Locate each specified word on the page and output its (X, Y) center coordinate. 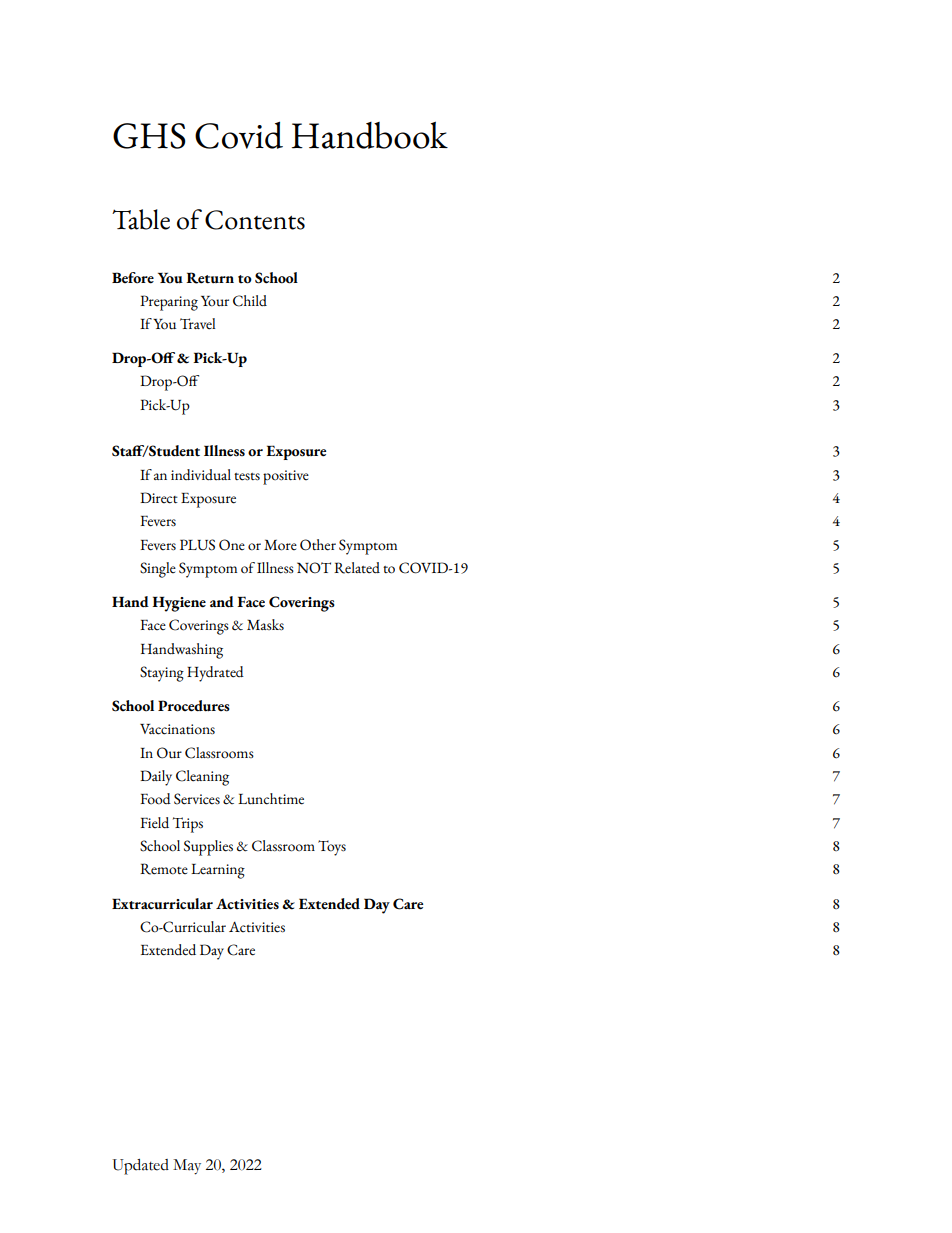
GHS (149, 136)
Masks (265, 625)
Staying (162, 674)
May (187, 1167)
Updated (141, 1167)
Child (250, 301)
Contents (255, 220)
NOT (314, 568)
